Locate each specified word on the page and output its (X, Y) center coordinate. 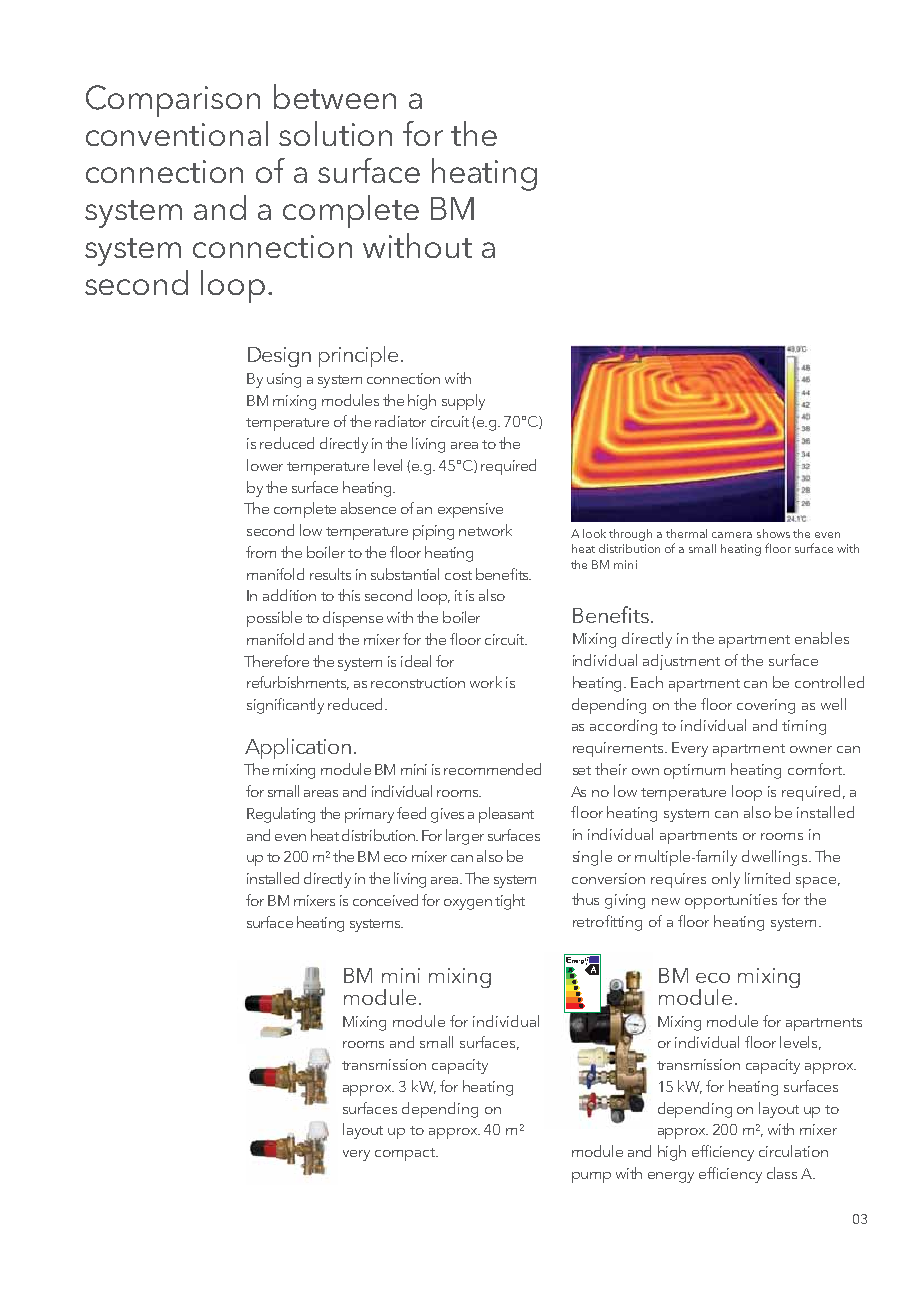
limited (767, 878)
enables (822, 638)
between (335, 96)
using (284, 380)
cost (458, 575)
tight (510, 902)
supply (463, 402)
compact (406, 1154)
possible (274, 619)
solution (335, 133)
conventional (177, 133)
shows (773, 533)
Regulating (281, 815)
